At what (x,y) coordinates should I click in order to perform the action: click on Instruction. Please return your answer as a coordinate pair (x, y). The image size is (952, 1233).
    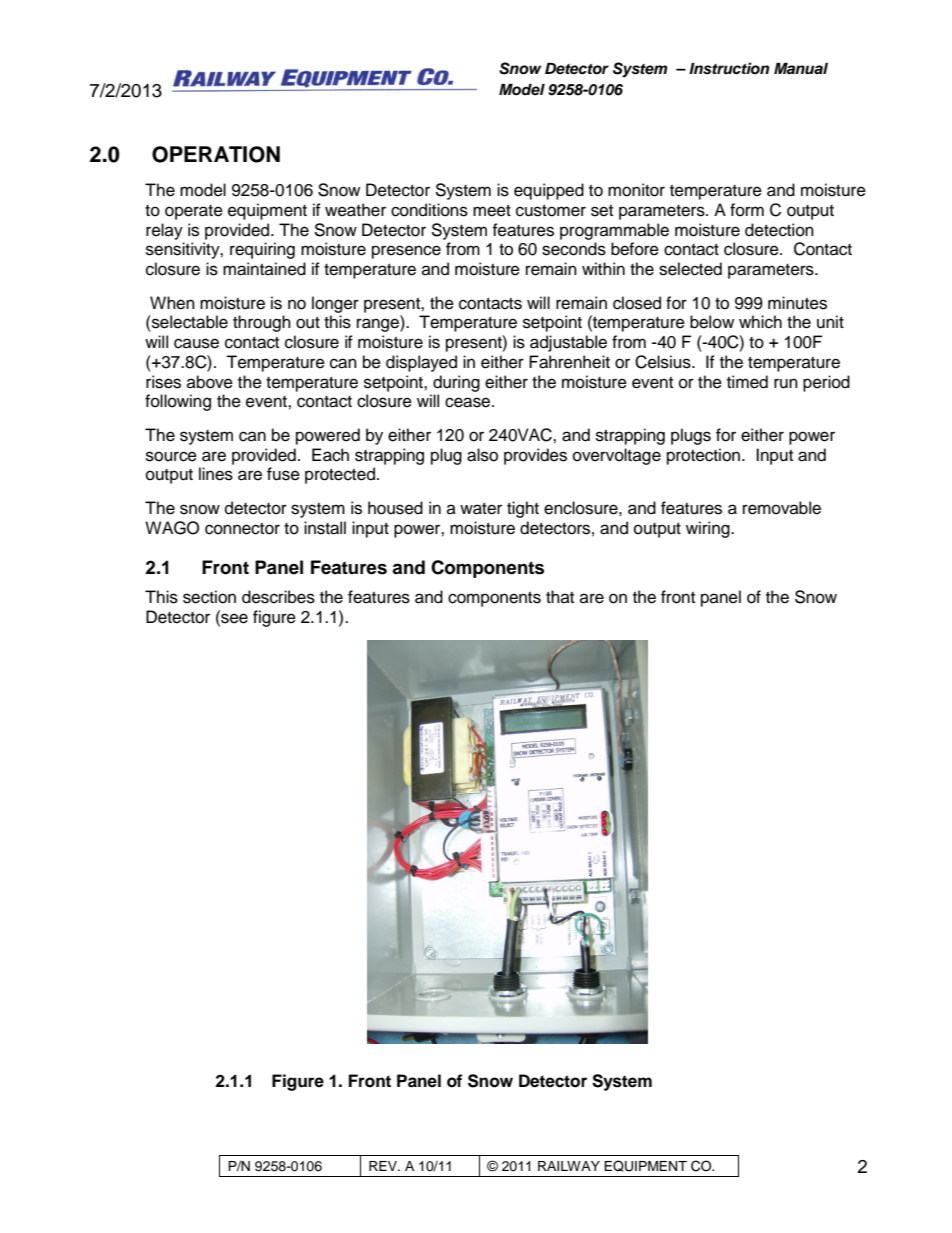
    Looking at the image, I should click on (729, 68).
